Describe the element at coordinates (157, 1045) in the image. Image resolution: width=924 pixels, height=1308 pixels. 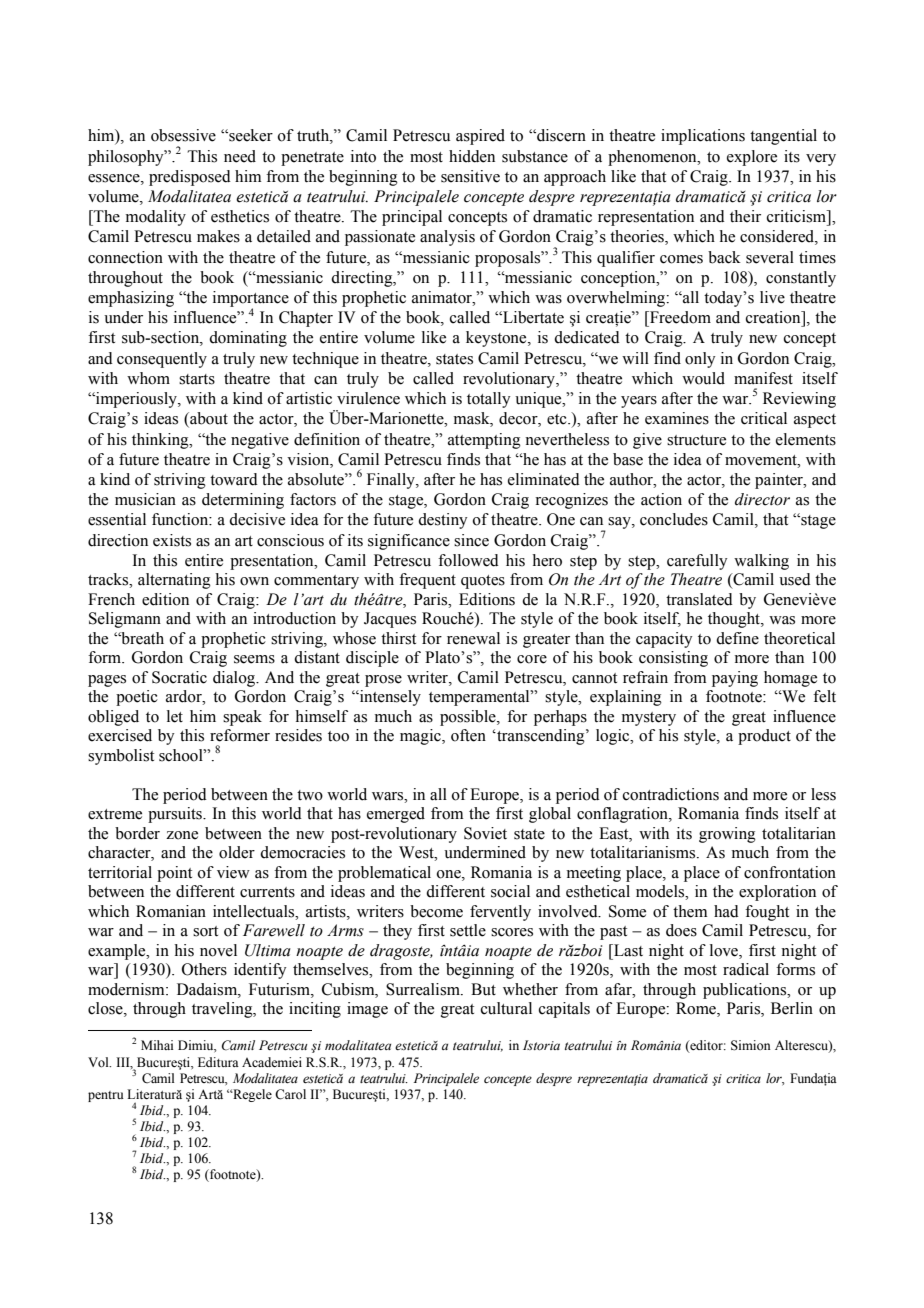
I see `Mihai` at that location.
